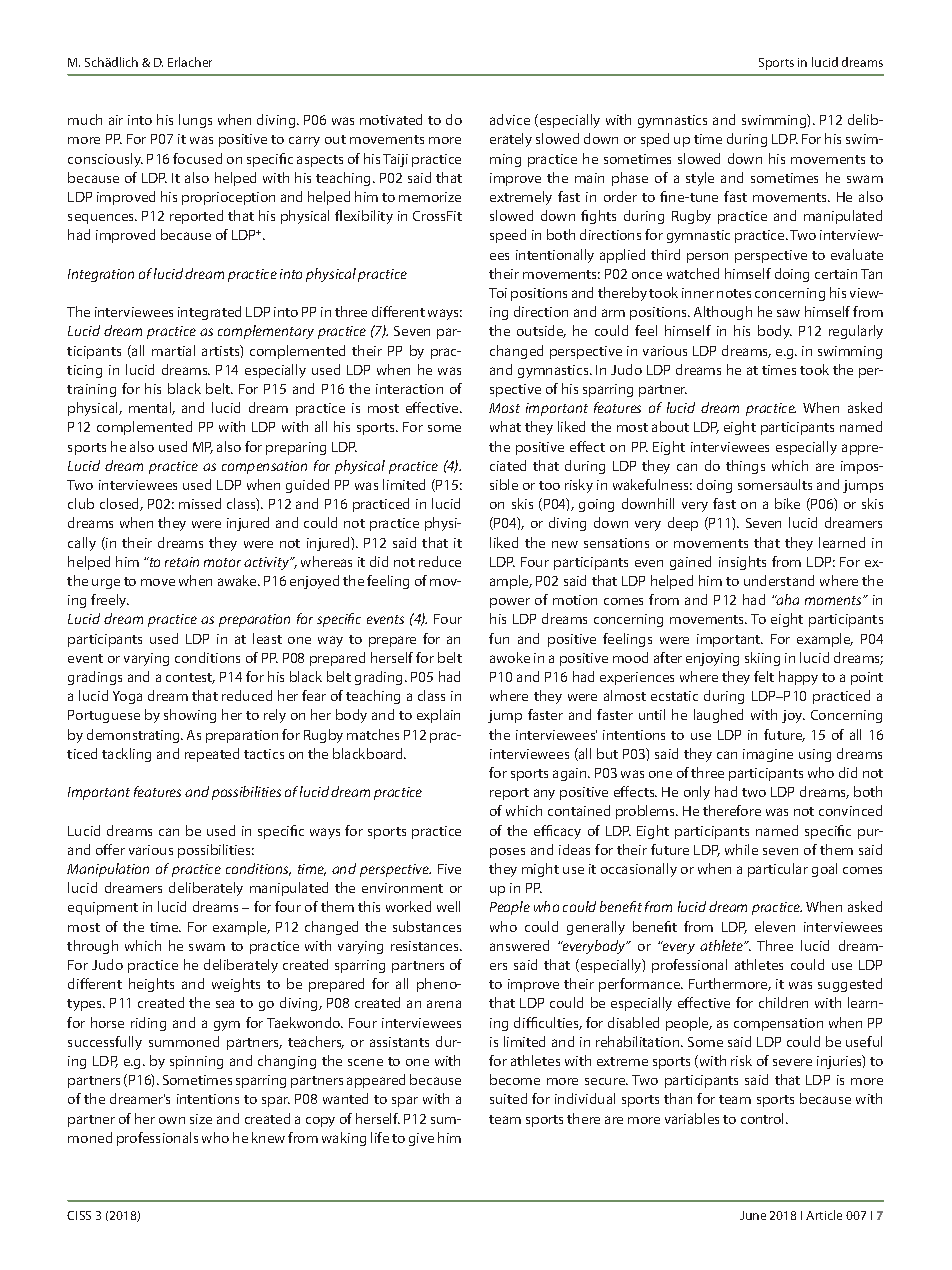  I want to click on missed, so click(200, 503).
